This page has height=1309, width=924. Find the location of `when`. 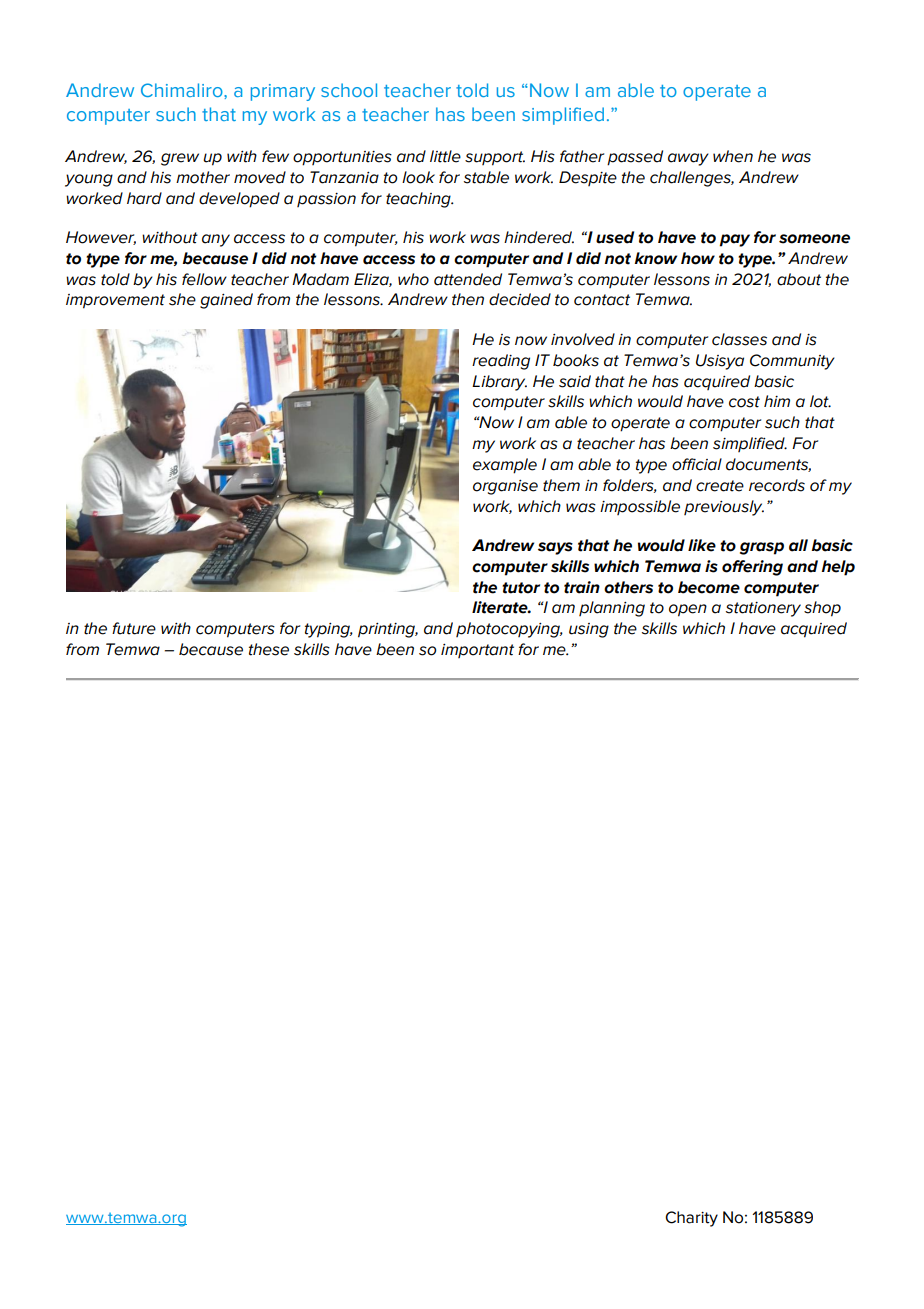

when is located at coordinates (733, 156).
